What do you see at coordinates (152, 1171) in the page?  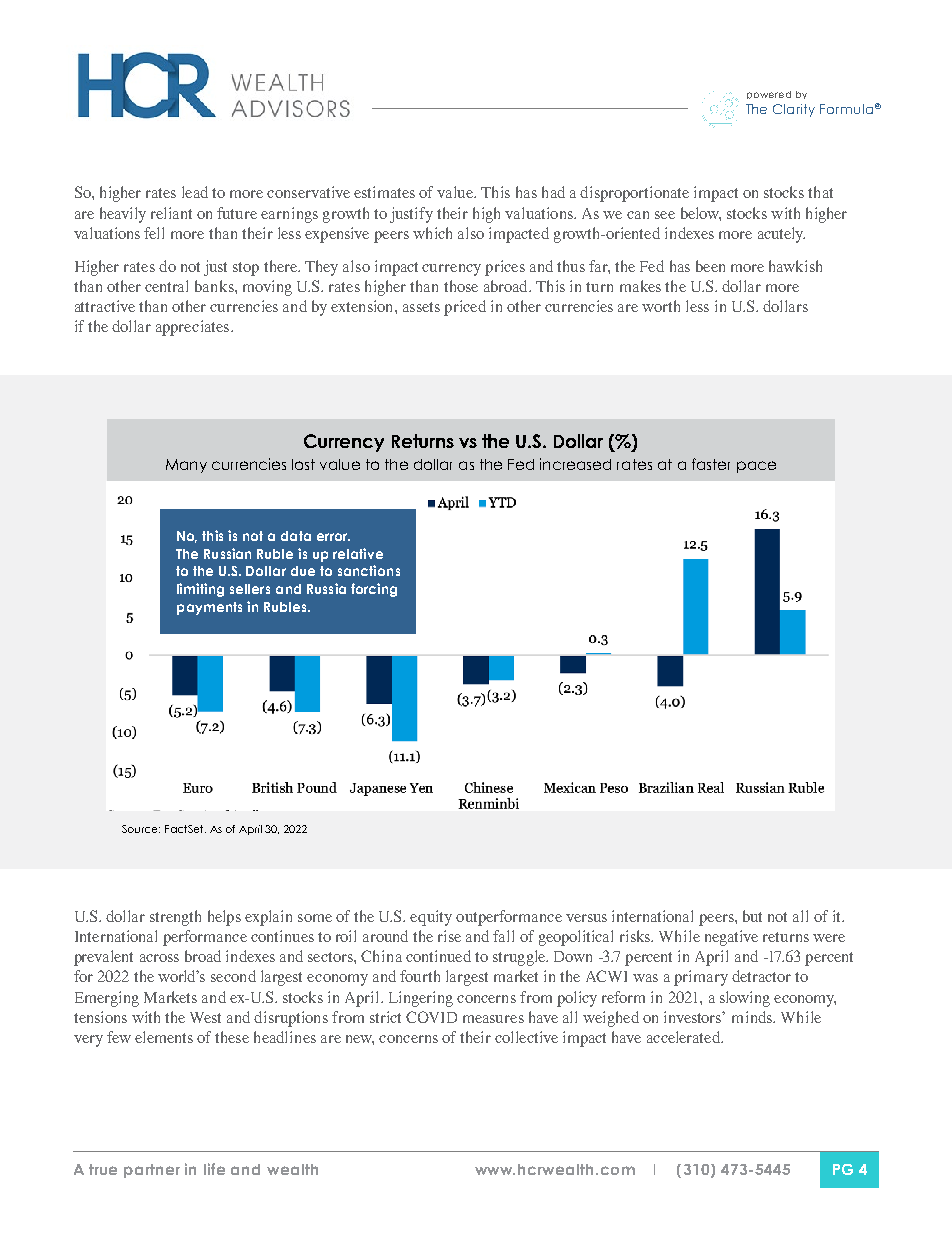 I see `partner` at bounding box center [152, 1171].
